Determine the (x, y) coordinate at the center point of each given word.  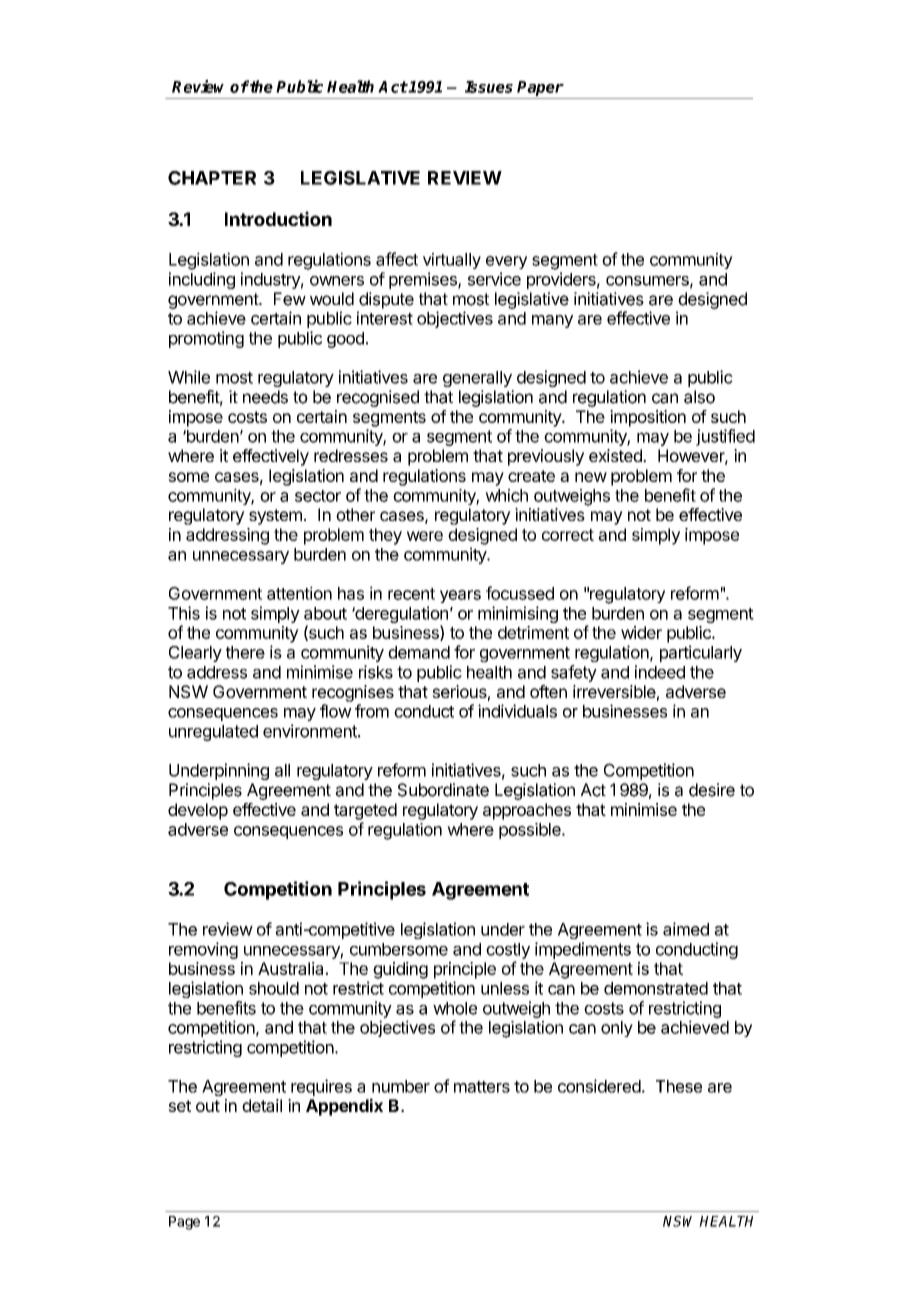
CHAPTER (212, 178)
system (275, 517)
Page (184, 1223)
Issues (489, 87)
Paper (540, 88)
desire (712, 790)
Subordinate (443, 790)
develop (198, 811)
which (506, 495)
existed (616, 455)
